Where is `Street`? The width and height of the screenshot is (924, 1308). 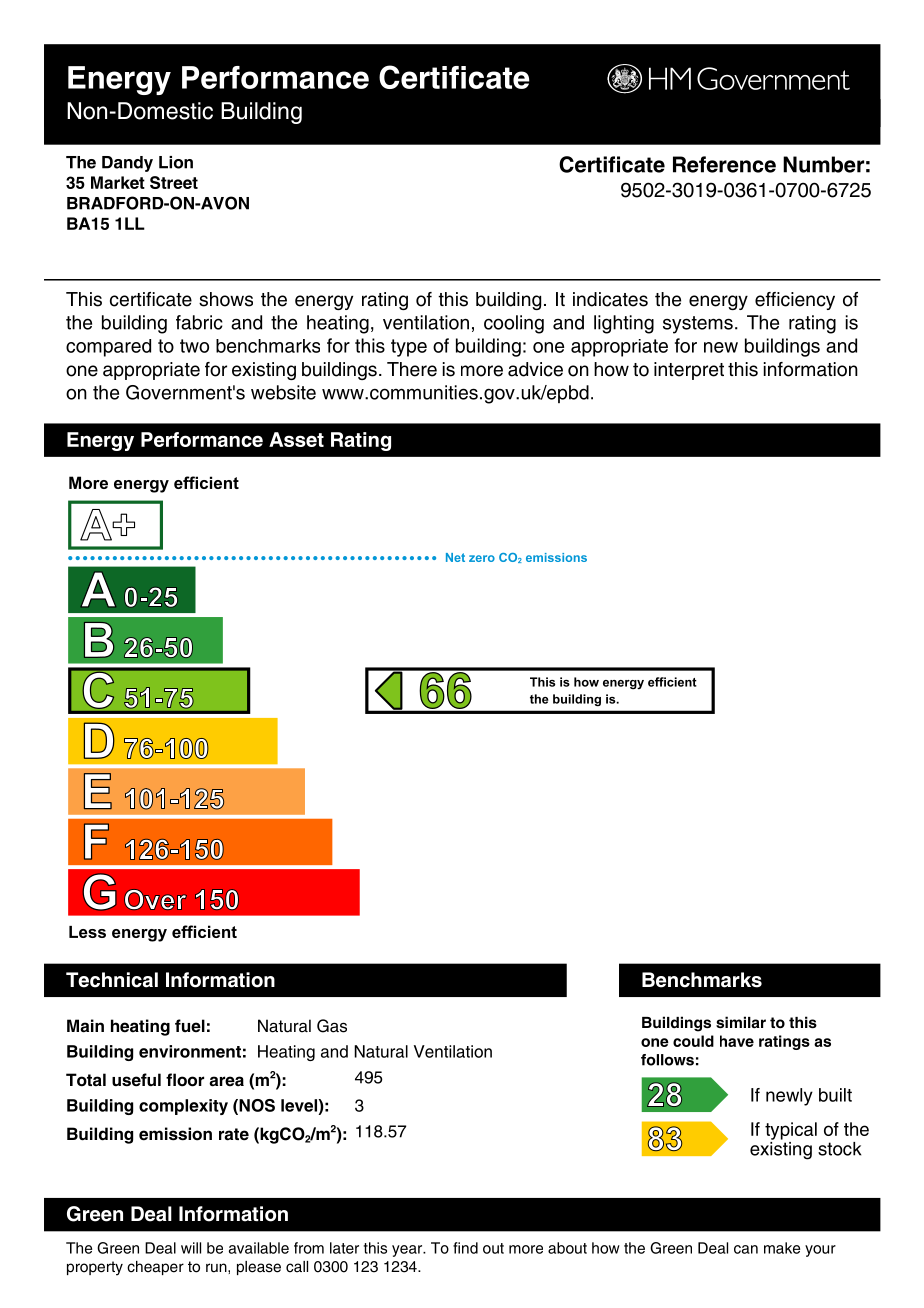 Street is located at coordinates (174, 182).
